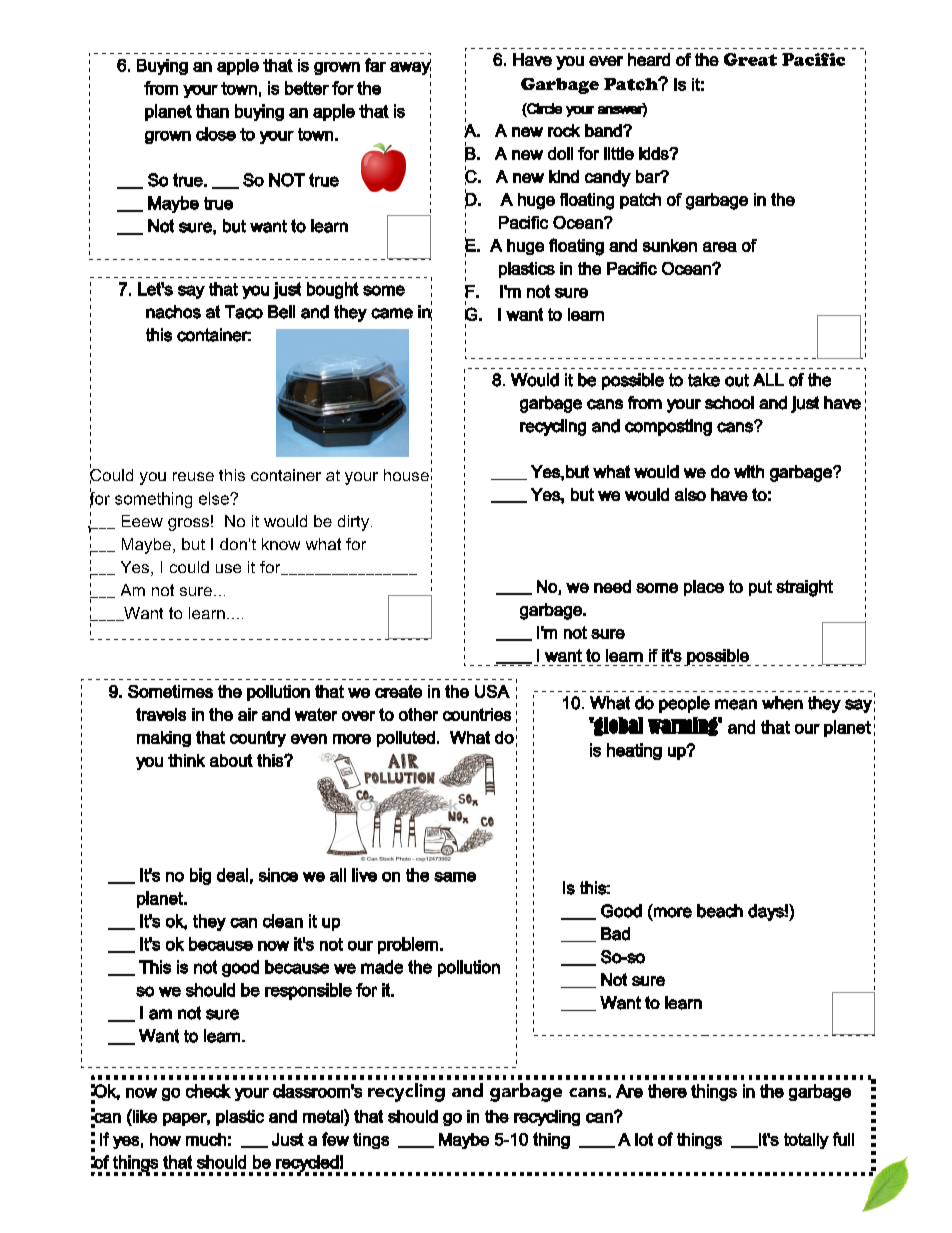 The width and height of the image is (952, 1233). What do you see at coordinates (492, 691) in the image?
I see `USA` at bounding box center [492, 691].
